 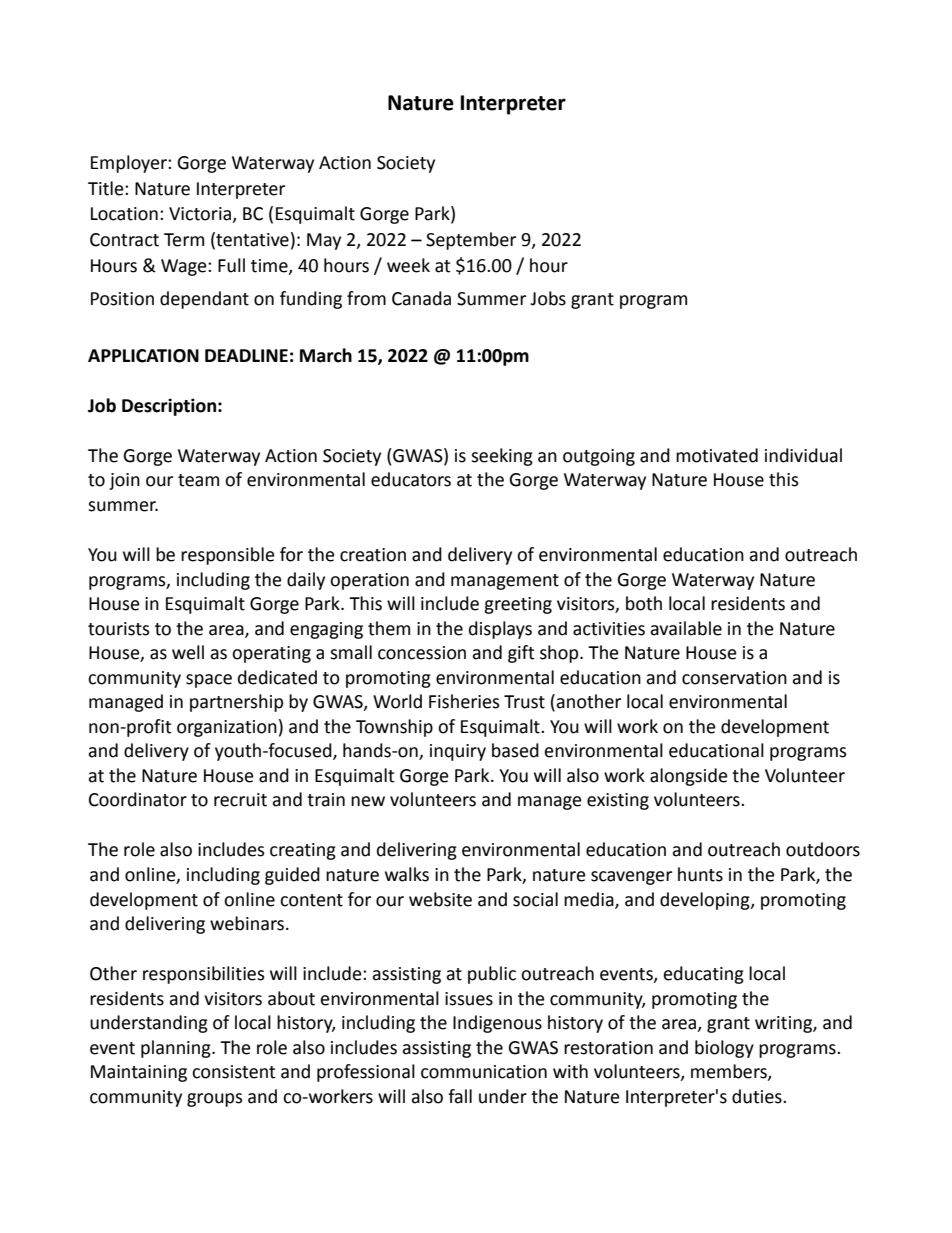 I want to click on Victoria, so click(x=201, y=215).
